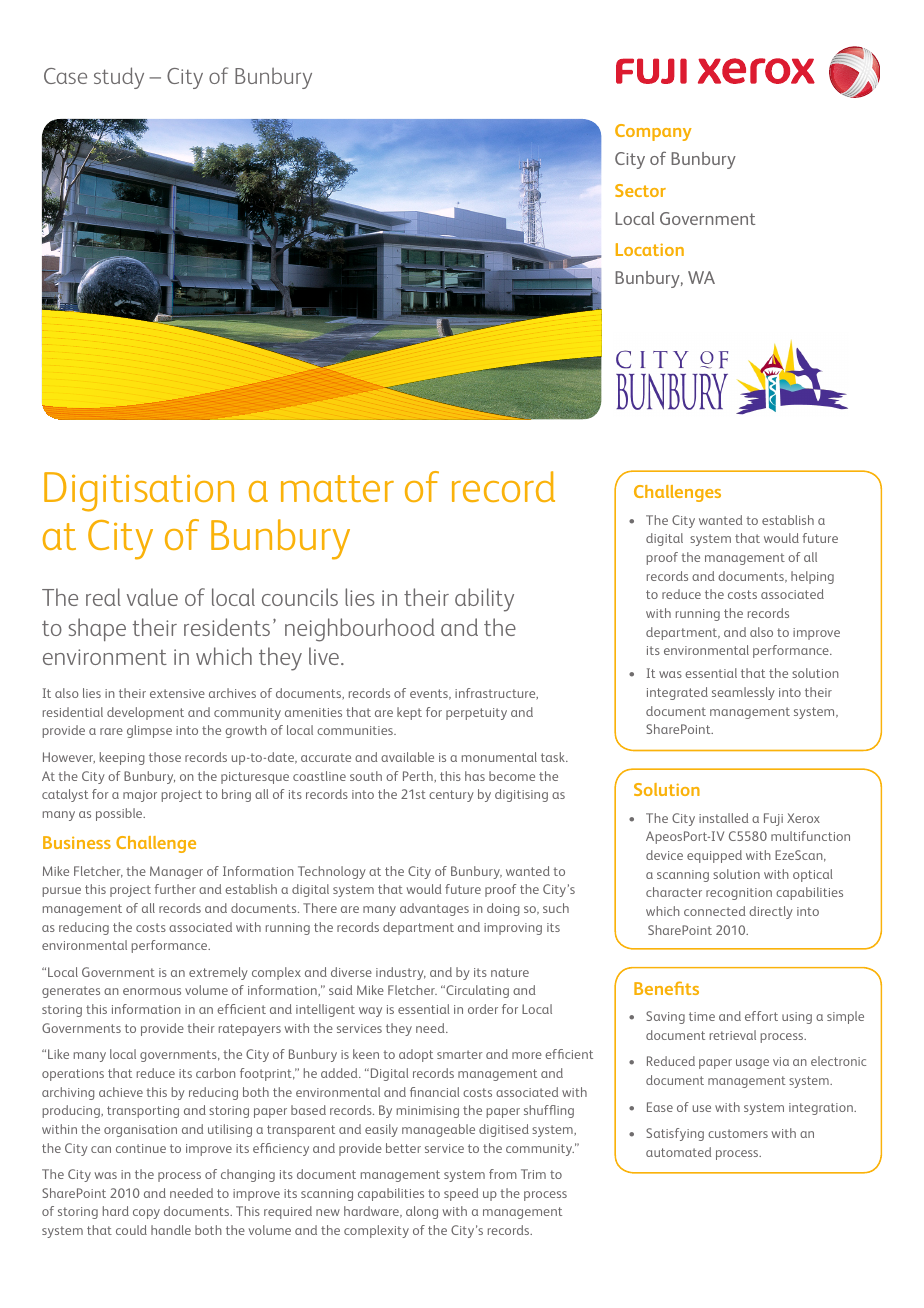  What do you see at coordinates (146, 1214) in the screenshot?
I see `copy` at bounding box center [146, 1214].
